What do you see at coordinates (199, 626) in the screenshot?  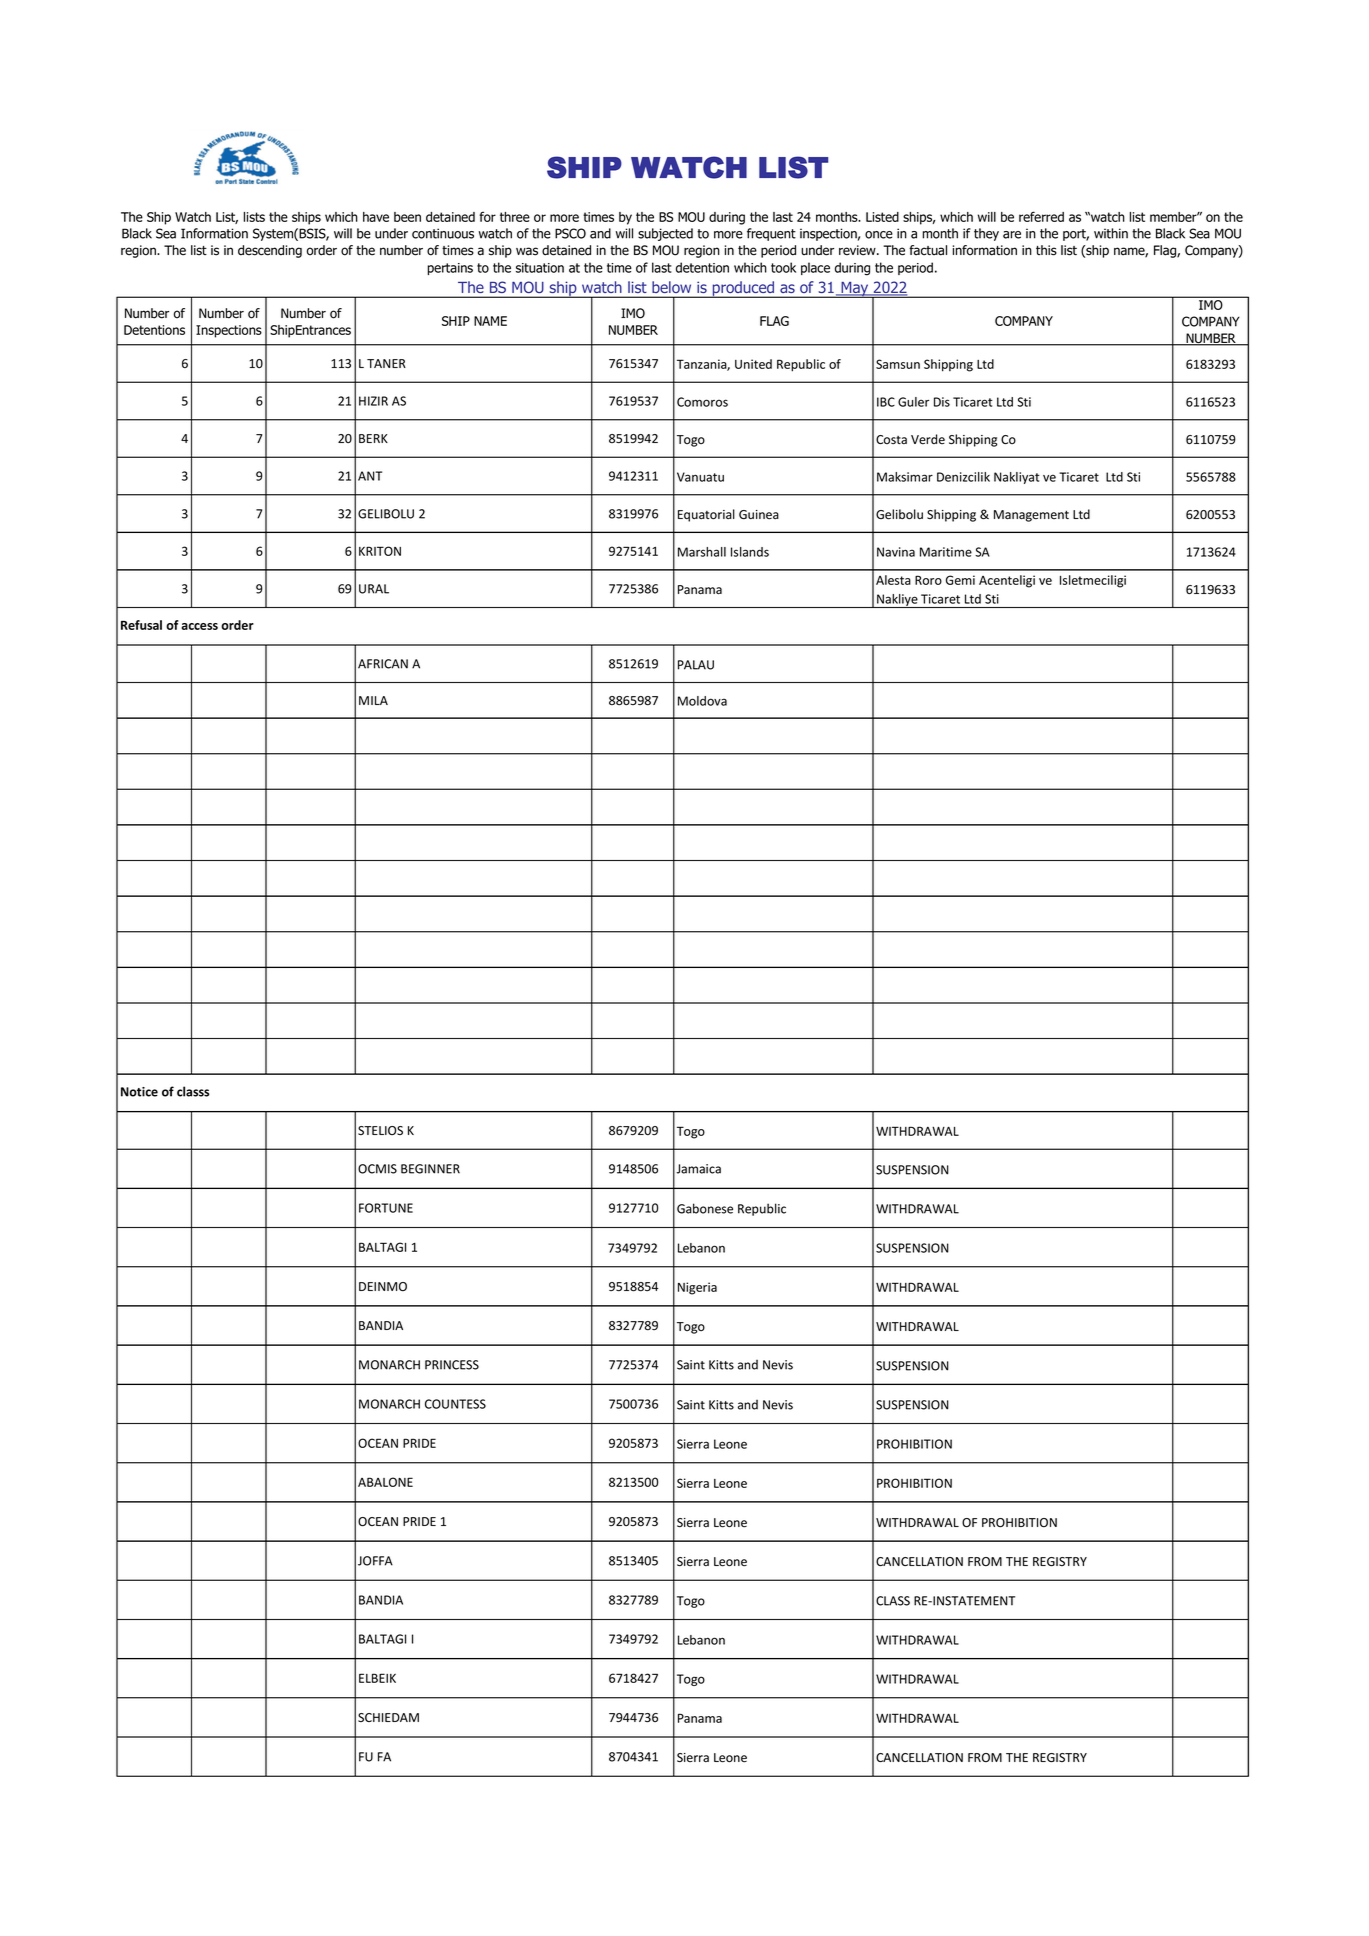 I see `access` at bounding box center [199, 626].
